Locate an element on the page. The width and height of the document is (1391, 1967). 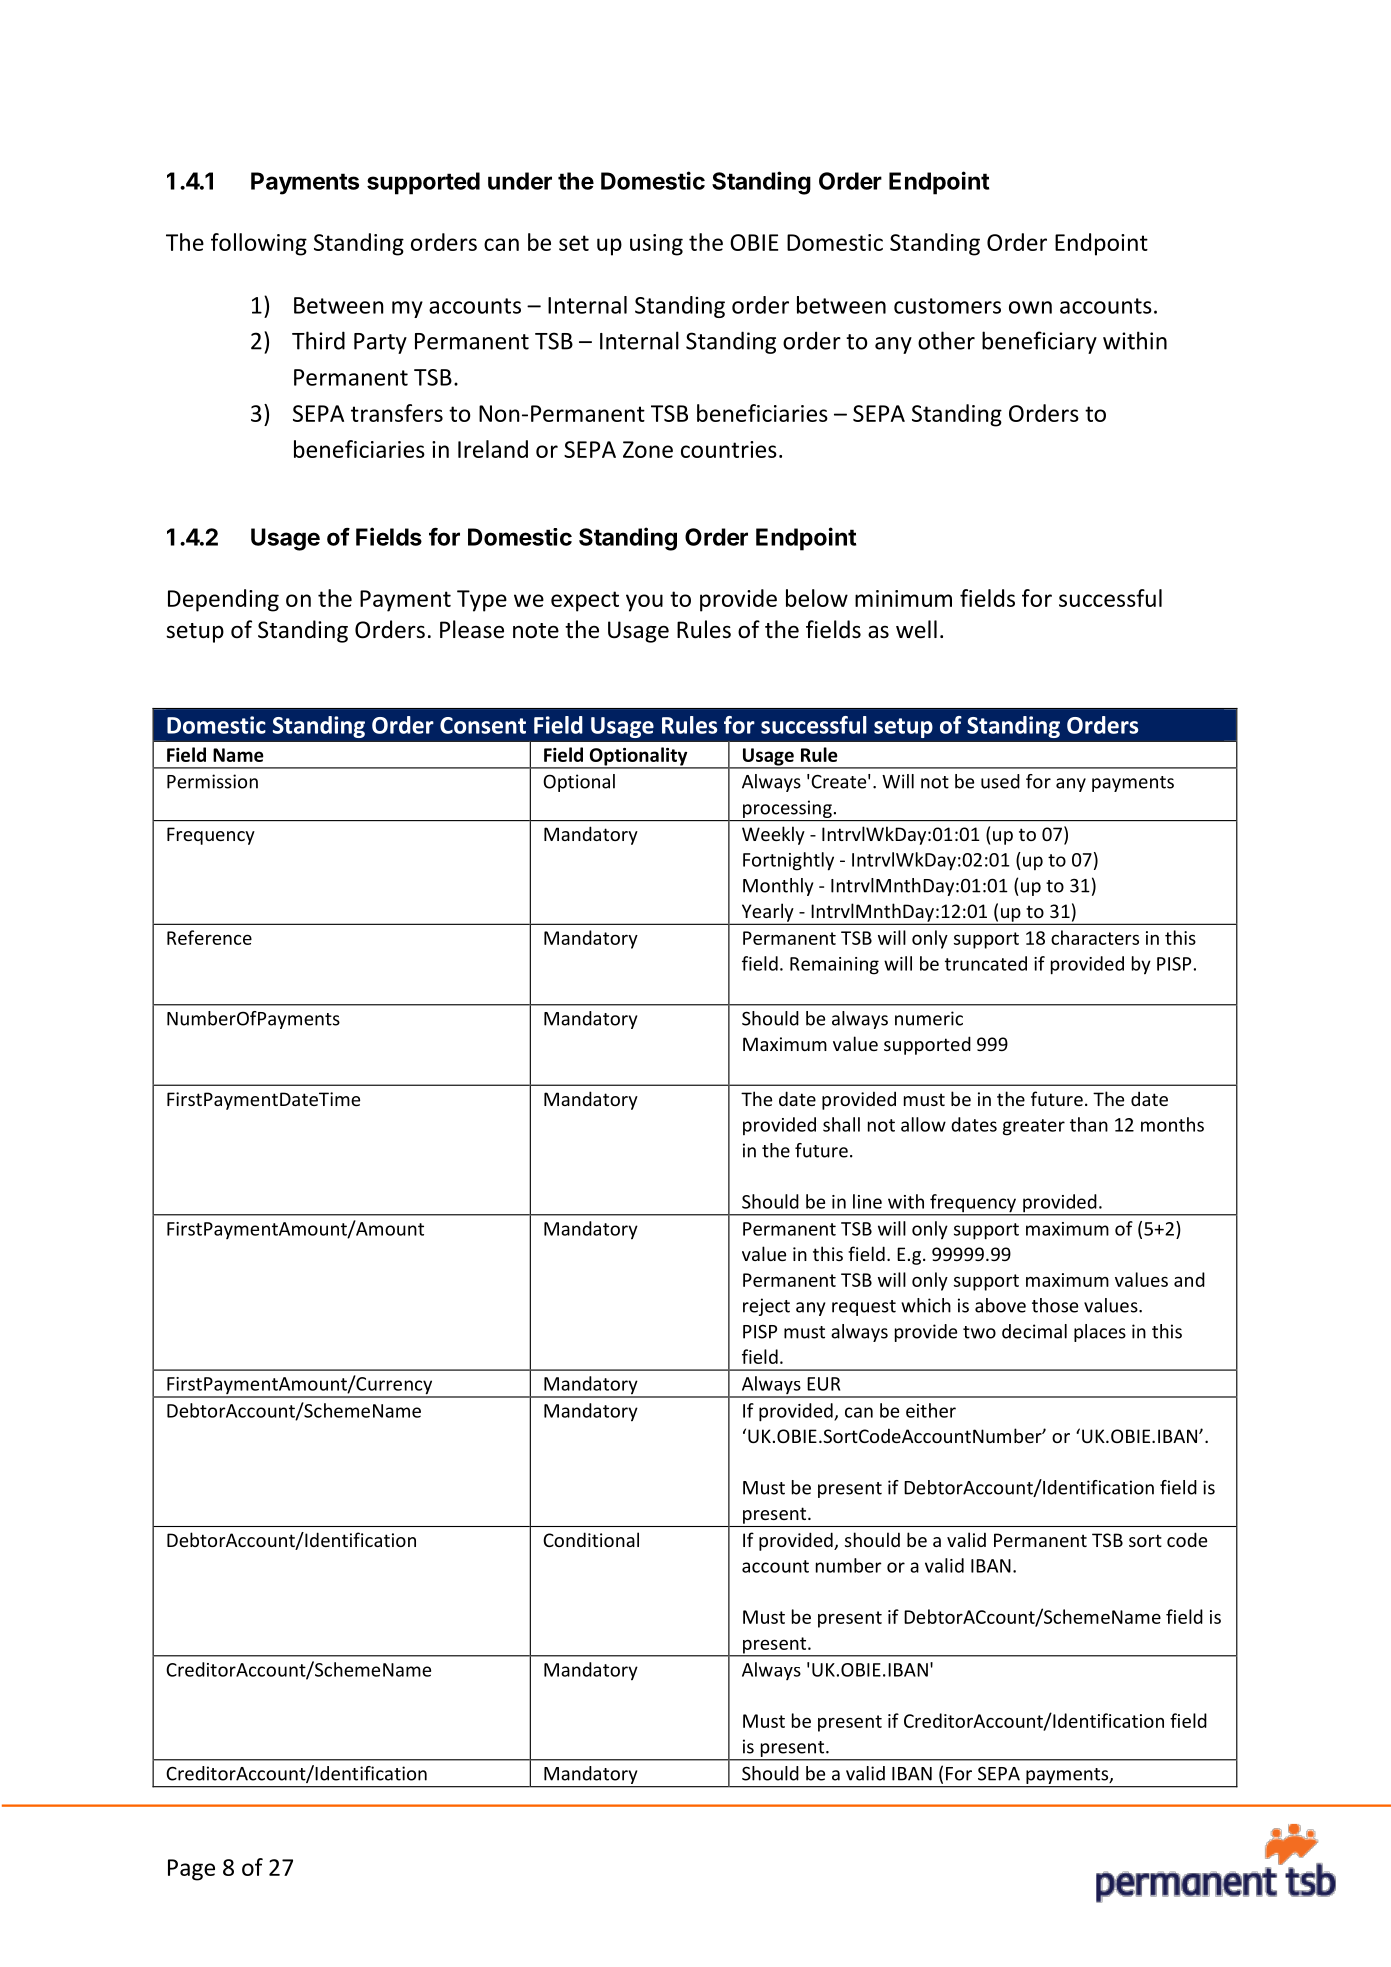
truncated is located at coordinates (986, 963).
